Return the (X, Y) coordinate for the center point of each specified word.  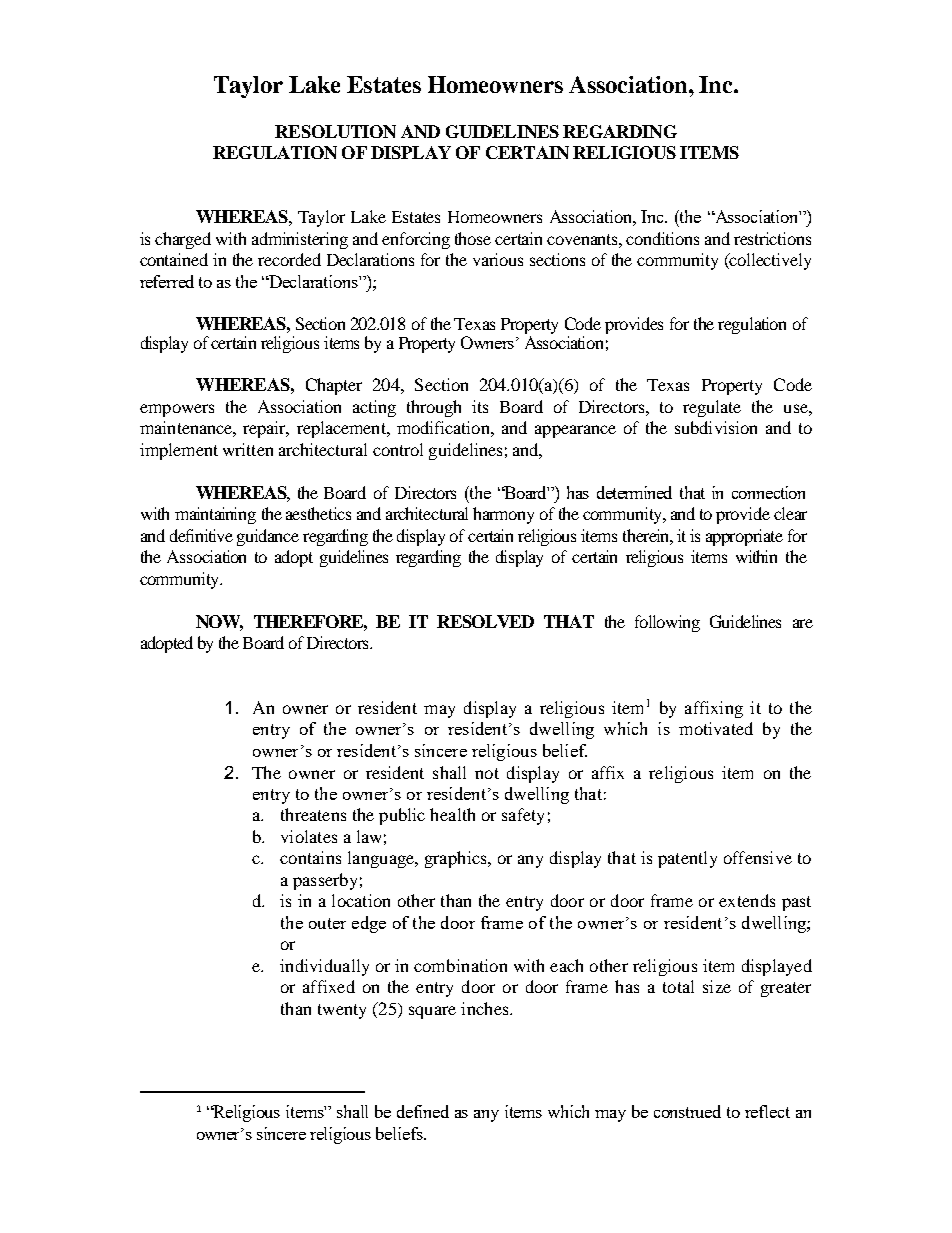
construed (687, 1111)
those (473, 238)
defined (423, 1111)
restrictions (772, 238)
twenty (342, 1011)
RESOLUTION (335, 131)
